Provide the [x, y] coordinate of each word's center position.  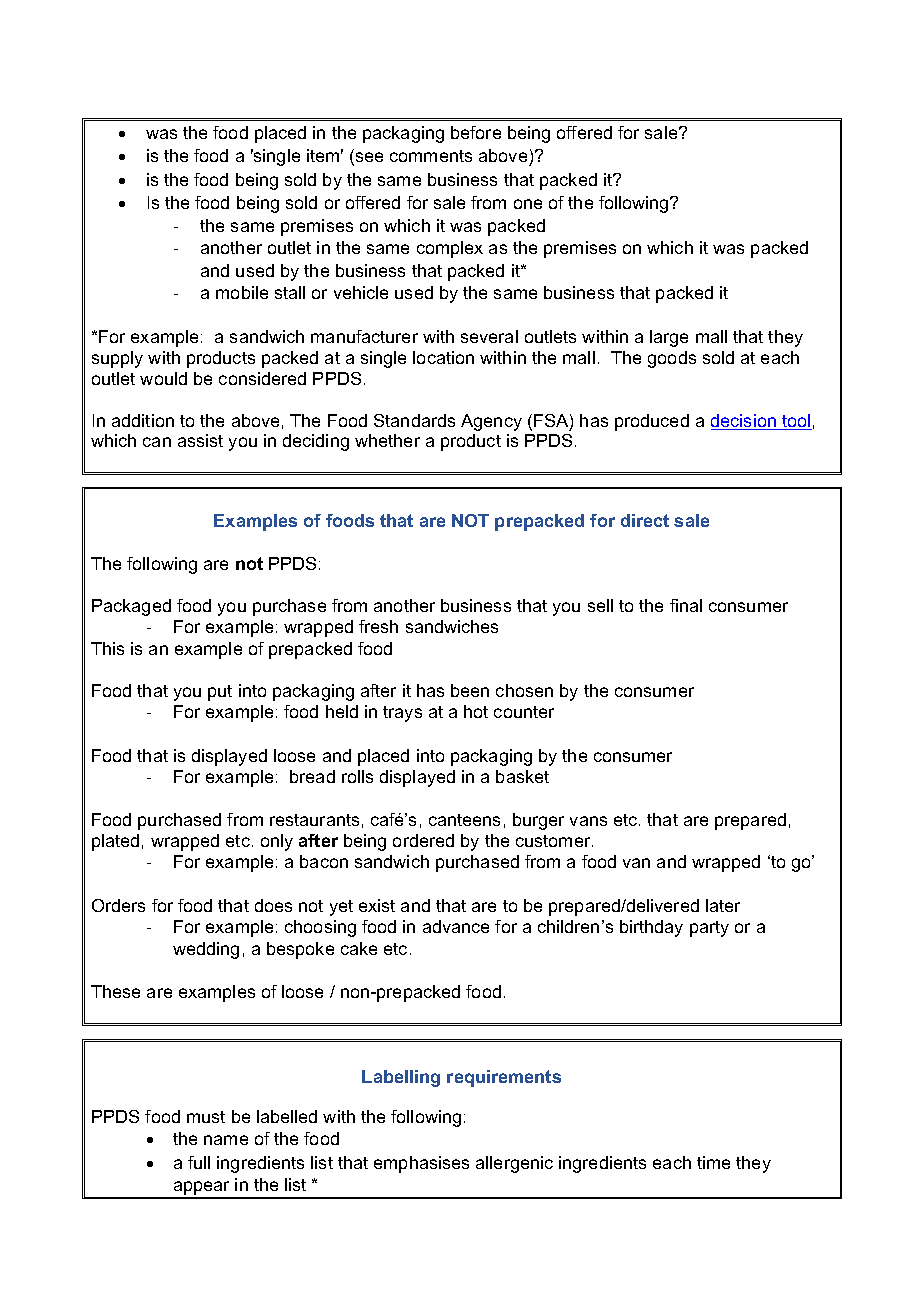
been [470, 690]
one [528, 204]
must [206, 1117]
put [220, 693]
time [713, 1162]
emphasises [421, 1164]
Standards [414, 420]
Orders [118, 905]
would [163, 378]
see [368, 158]
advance [456, 926]
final [686, 605]
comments [431, 156]
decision [745, 422]
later [723, 905]
